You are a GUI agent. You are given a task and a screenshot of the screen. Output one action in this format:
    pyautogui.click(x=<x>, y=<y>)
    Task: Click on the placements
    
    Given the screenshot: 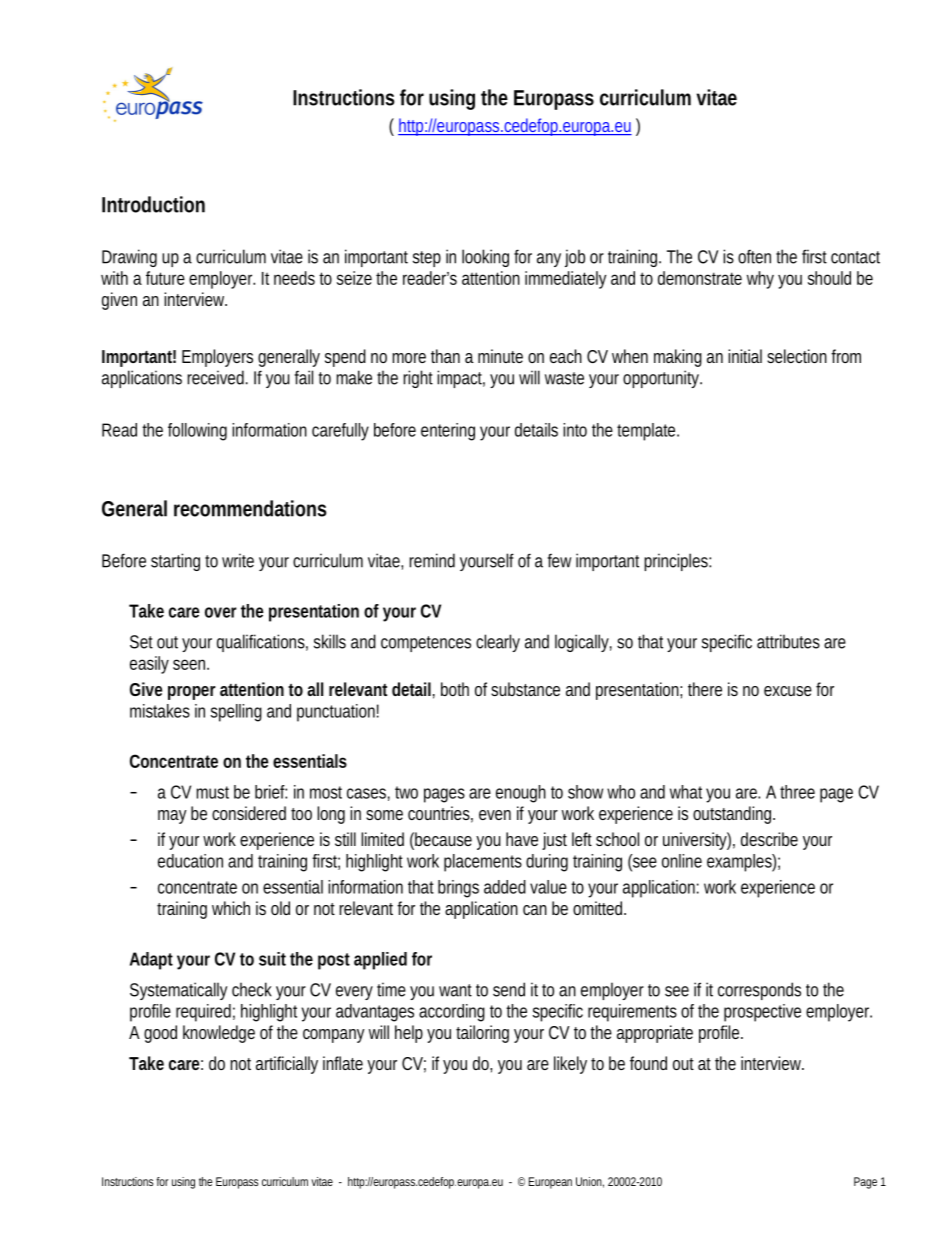 What is the action you would take?
    pyautogui.click(x=483, y=863)
